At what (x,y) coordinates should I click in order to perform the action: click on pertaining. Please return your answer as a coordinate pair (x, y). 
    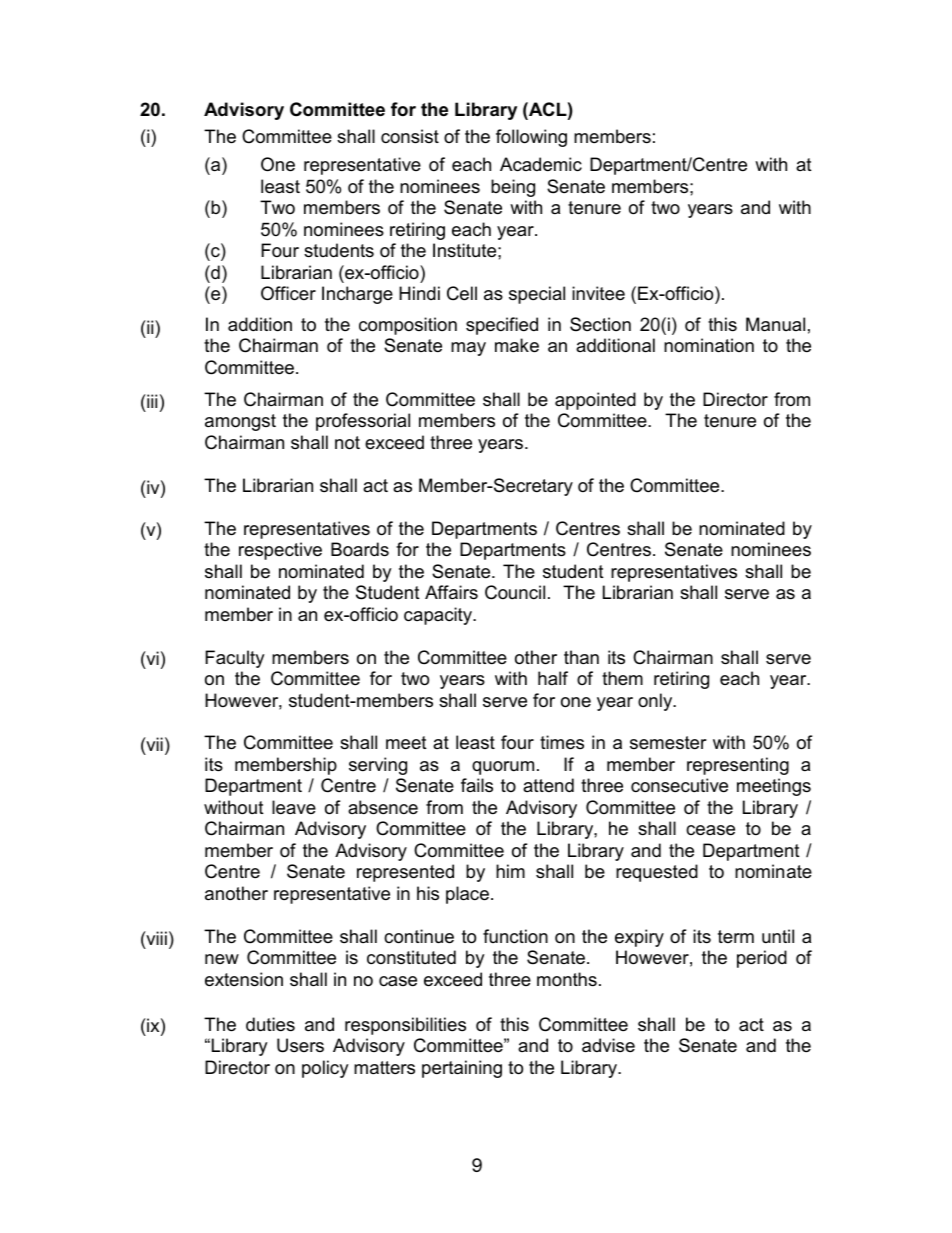
    Looking at the image, I should click on (462, 1069).
